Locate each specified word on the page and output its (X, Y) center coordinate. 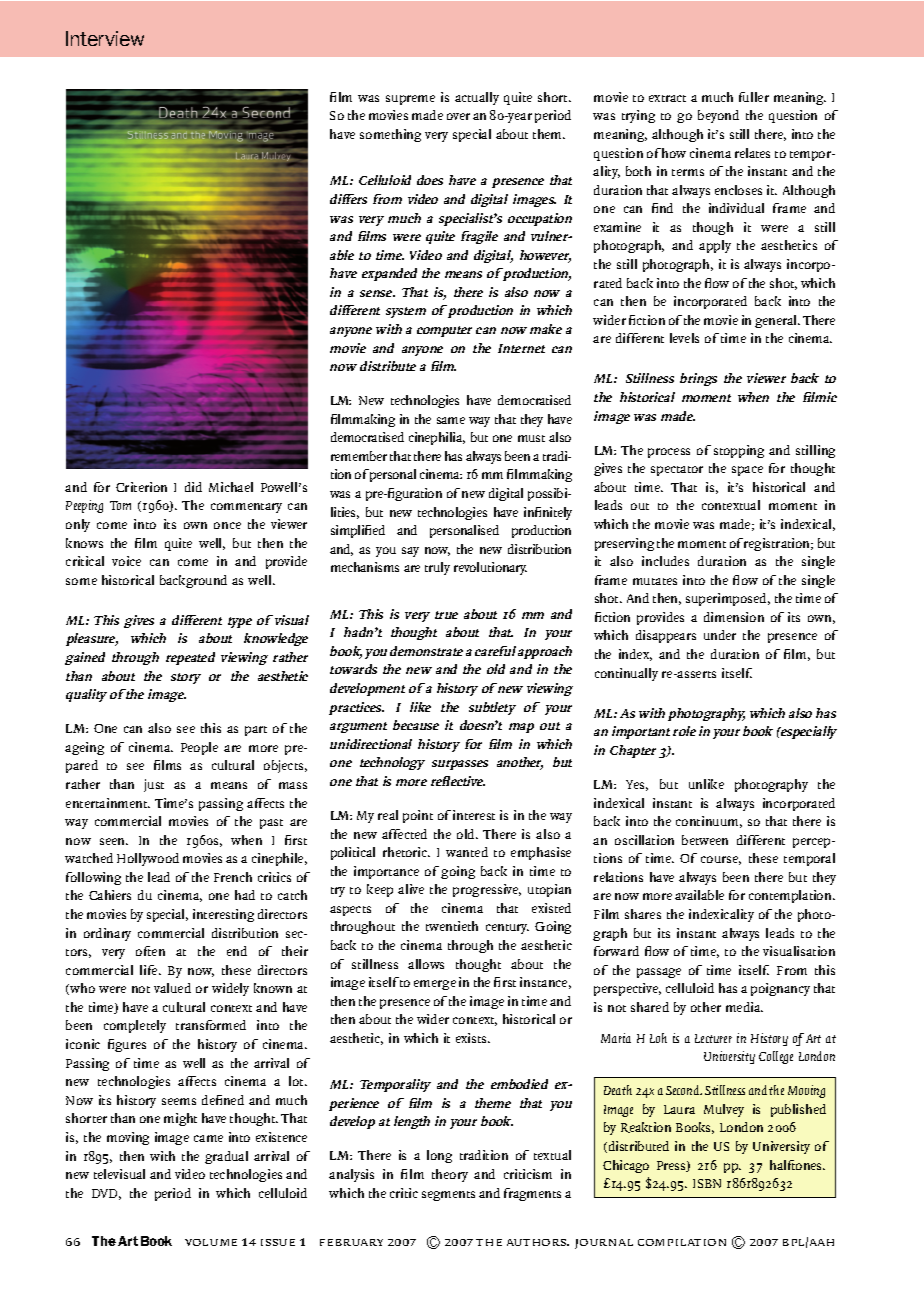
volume (211, 1242)
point (418, 816)
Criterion (141, 487)
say (410, 552)
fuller (754, 97)
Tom (120, 505)
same (451, 420)
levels (684, 338)
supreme (410, 100)
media (744, 1007)
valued (172, 988)
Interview (105, 38)
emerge (435, 985)
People (199, 748)
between (705, 840)
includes (665, 561)
